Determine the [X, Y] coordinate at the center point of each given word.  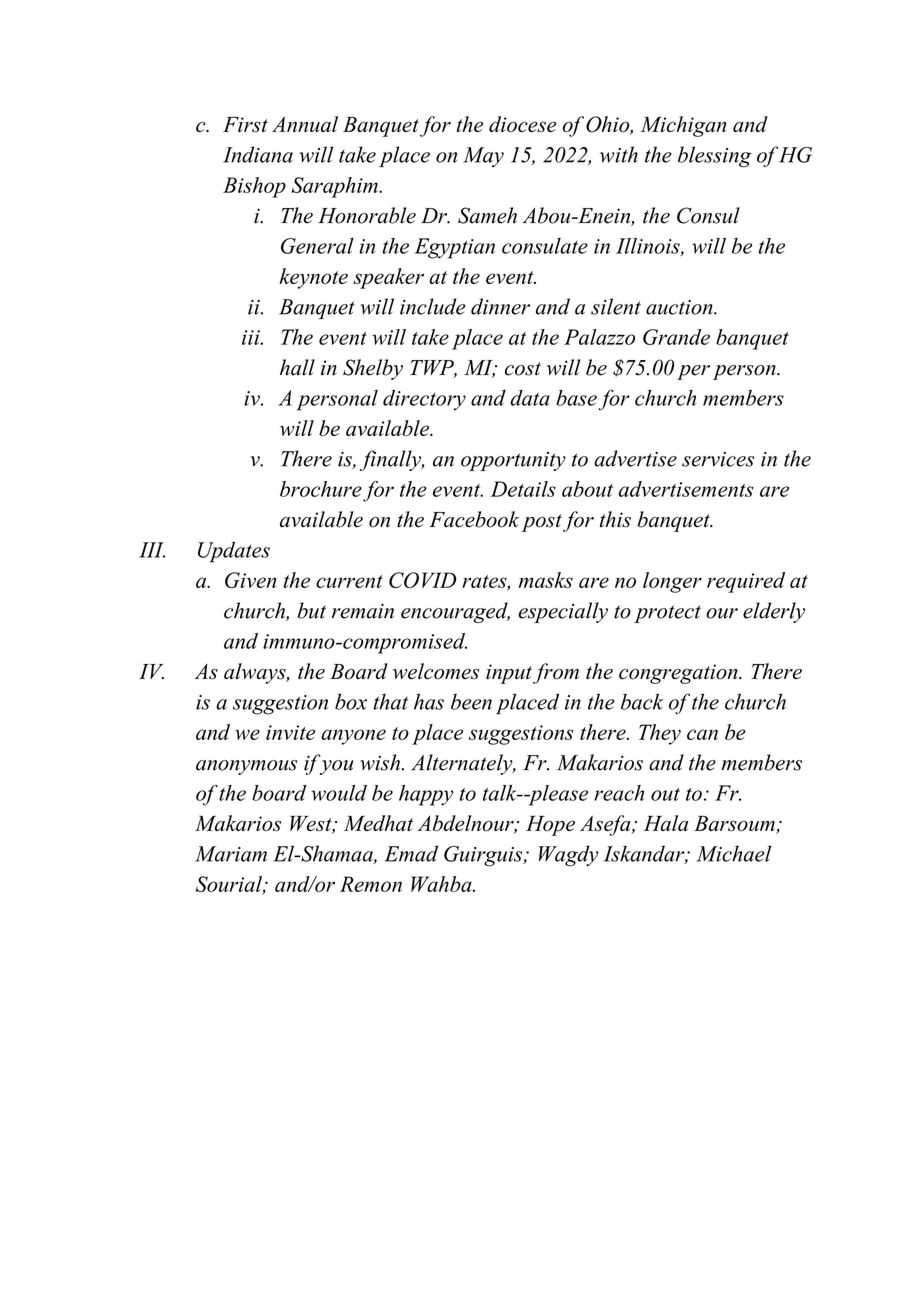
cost [523, 369]
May [483, 157]
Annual [305, 124]
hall [297, 367]
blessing [715, 157]
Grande [676, 337]
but [311, 610]
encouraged [455, 612]
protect [667, 614]
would [339, 793]
